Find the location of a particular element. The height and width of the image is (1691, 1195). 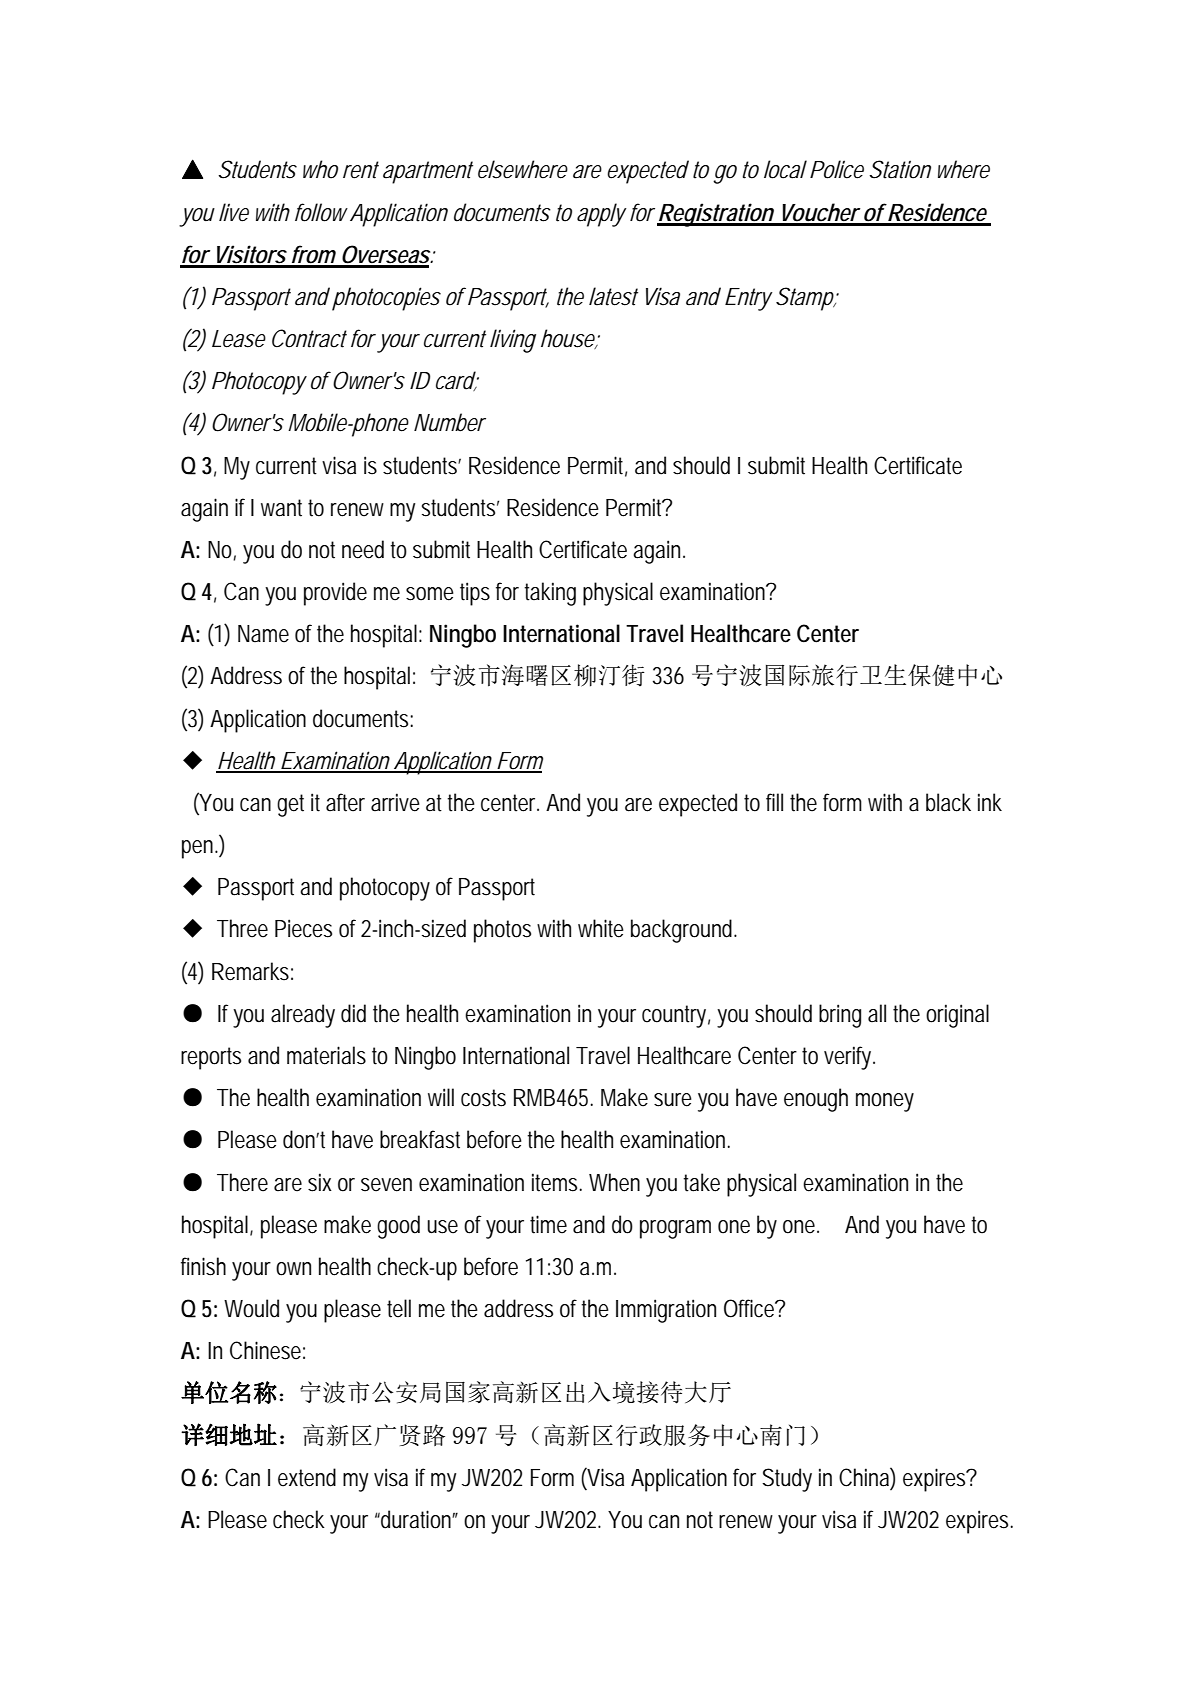

follow is located at coordinates (321, 212).
